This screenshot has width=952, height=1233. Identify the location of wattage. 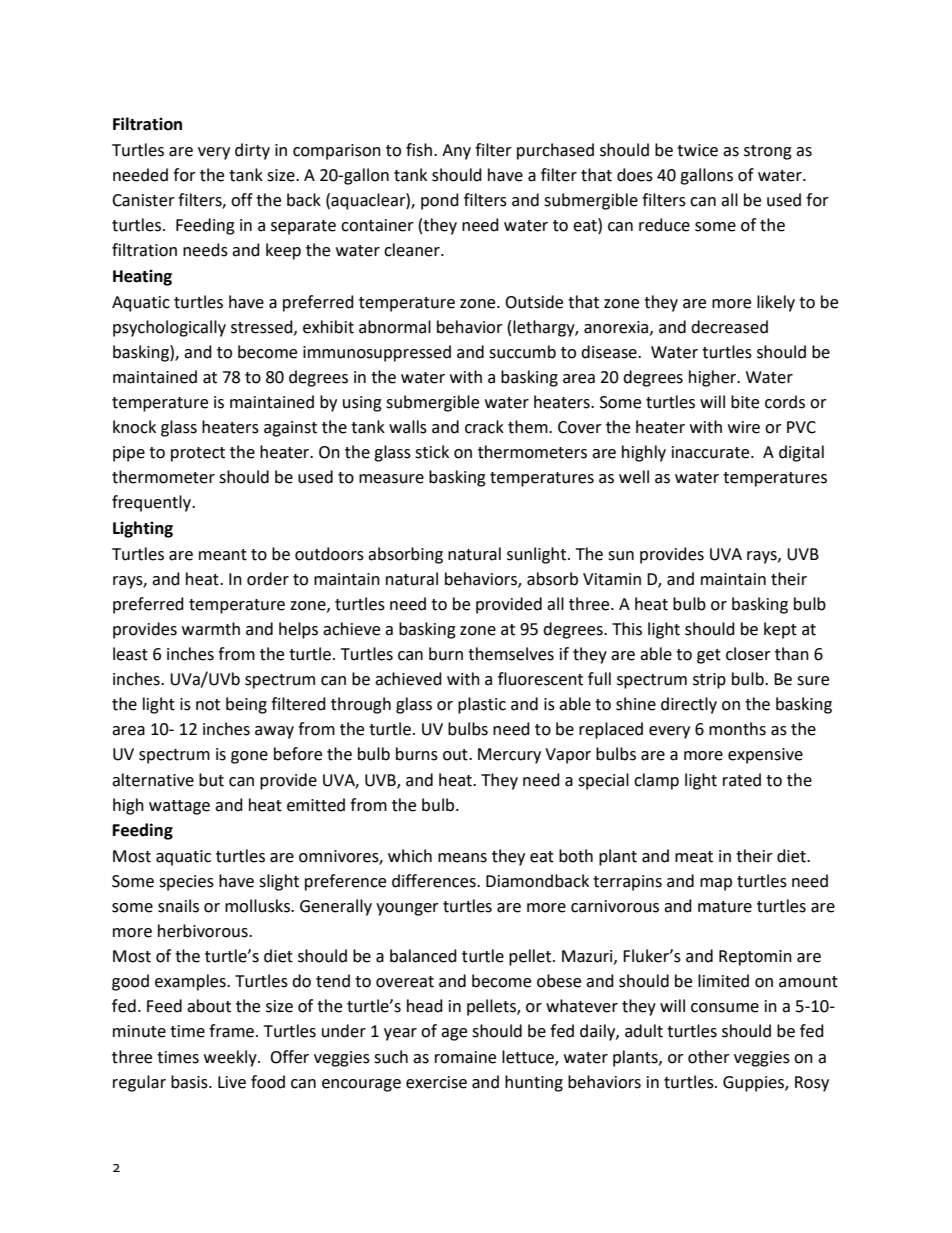
(179, 807).
